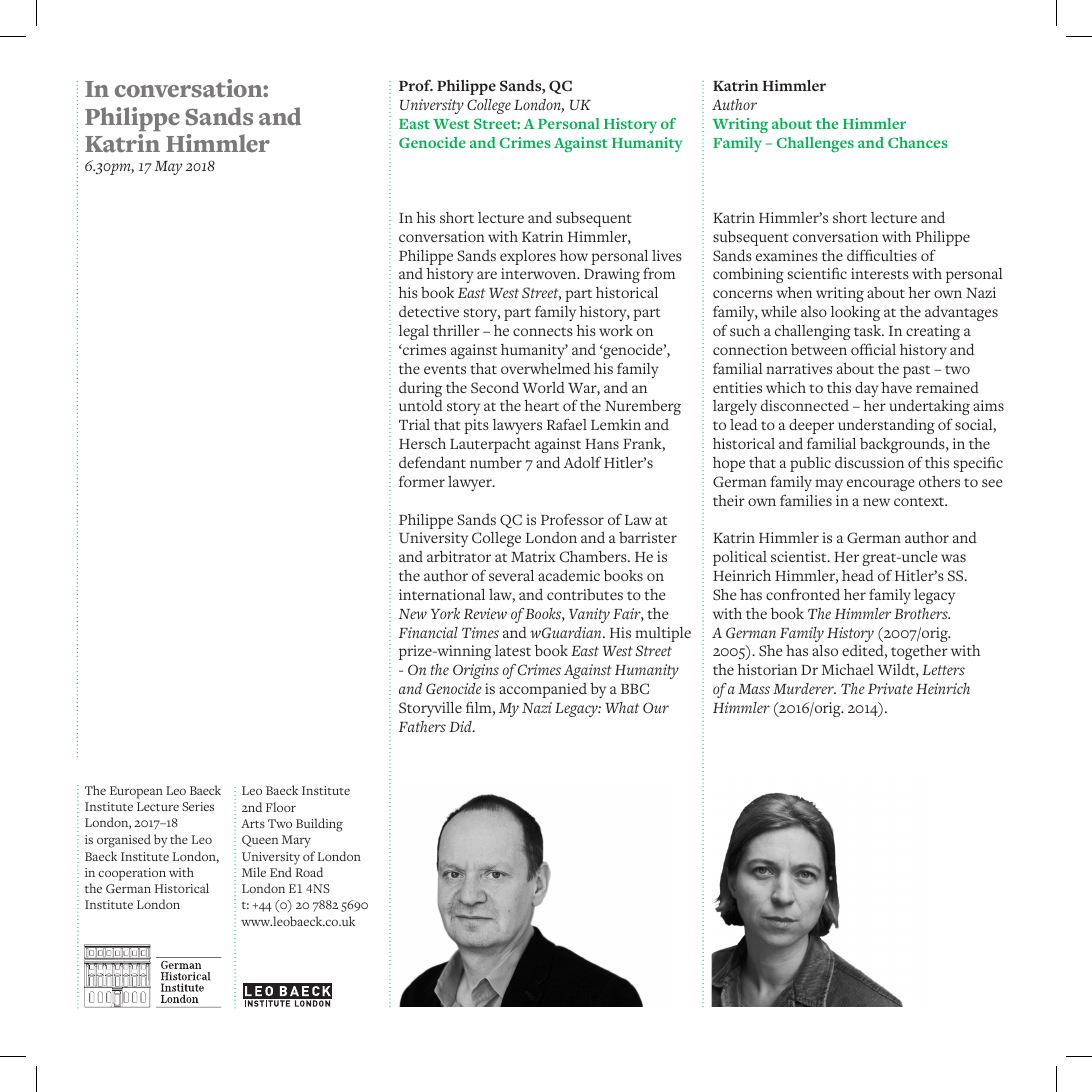 This screenshot has width=1092, height=1092. What do you see at coordinates (896, 387) in the screenshot?
I see `have` at bounding box center [896, 387].
